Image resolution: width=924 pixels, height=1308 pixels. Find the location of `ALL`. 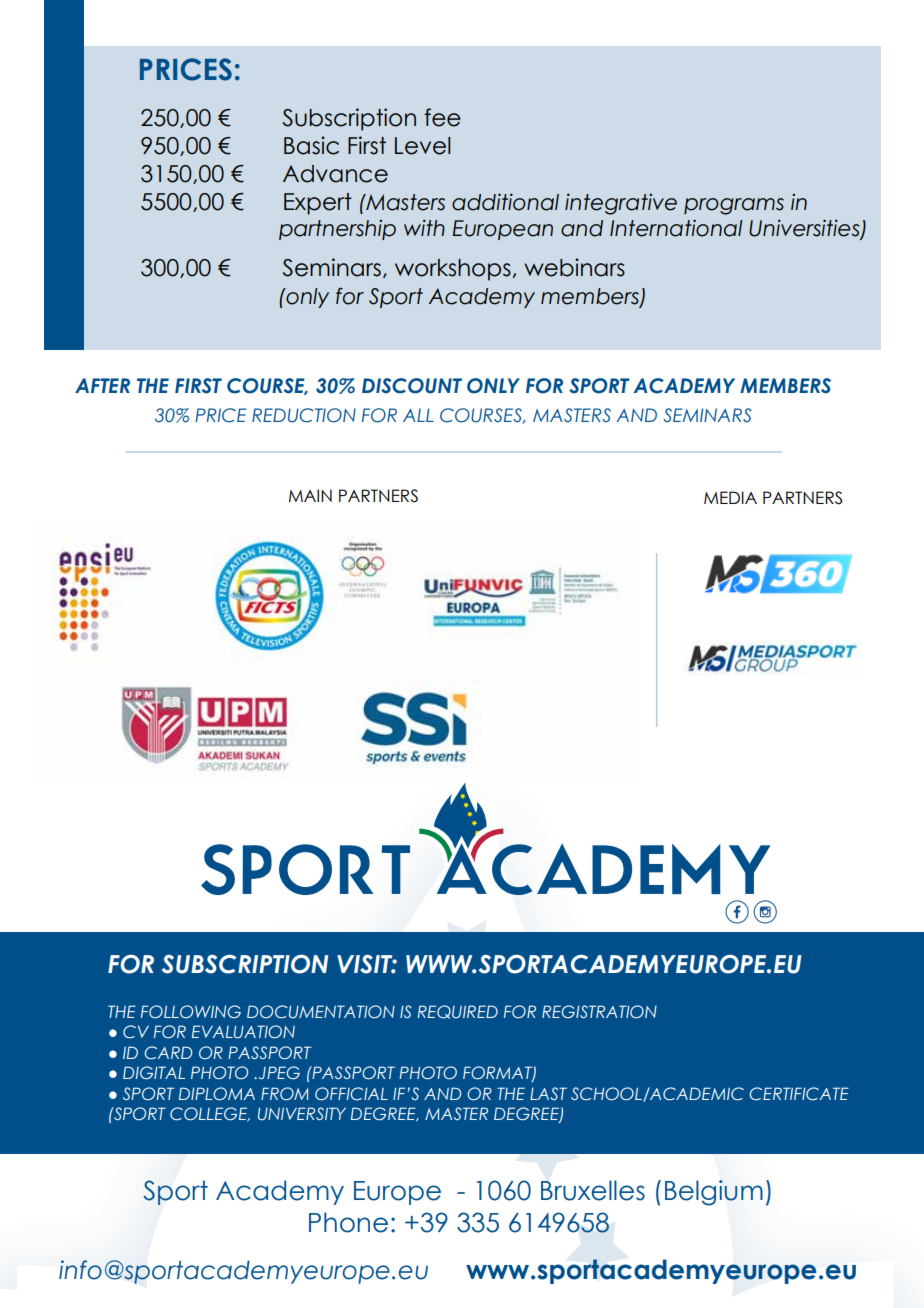

ALL is located at coordinates (418, 415).
